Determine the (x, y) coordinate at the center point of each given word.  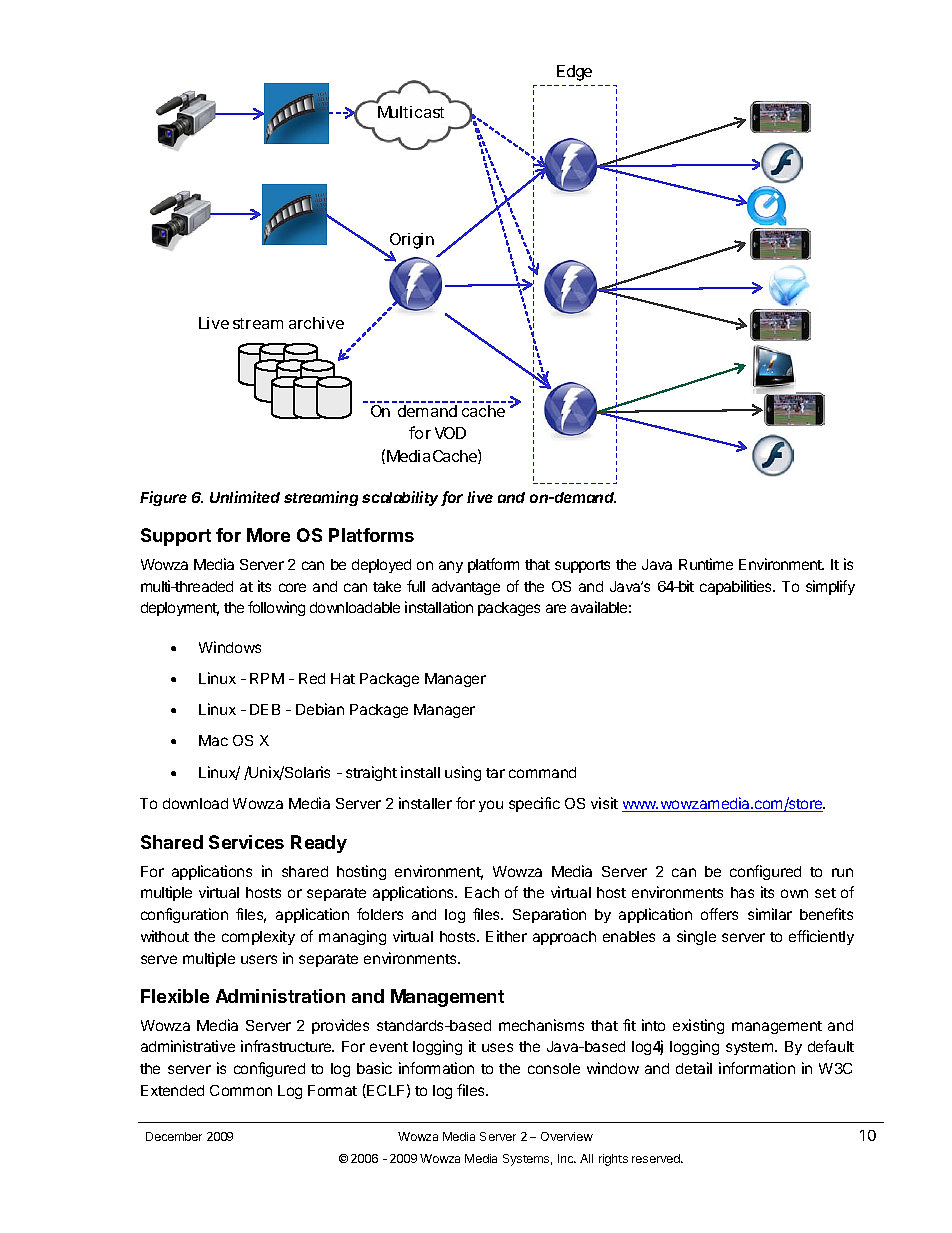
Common (241, 1090)
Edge (574, 73)
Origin (412, 242)
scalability (402, 498)
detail (694, 1068)
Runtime (706, 564)
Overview (567, 1136)
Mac (213, 740)
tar (495, 773)
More (268, 535)
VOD (450, 433)
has (742, 892)
